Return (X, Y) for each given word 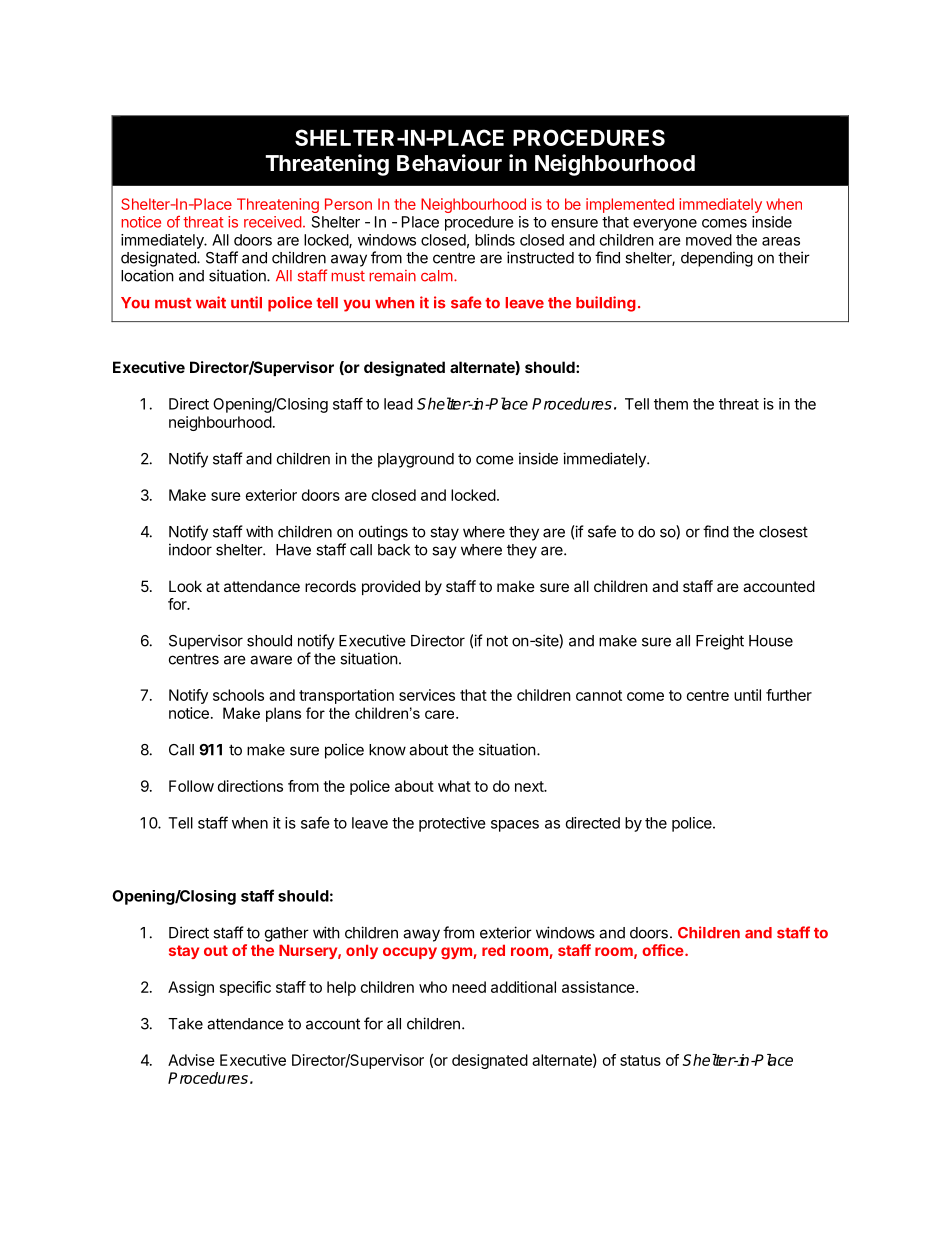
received (273, 222)
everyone (665, 225)
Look (185, 586)
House (771, 641)
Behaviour (449, 163)
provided (391, 587)
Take (185, 1024)
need (469, 987)
